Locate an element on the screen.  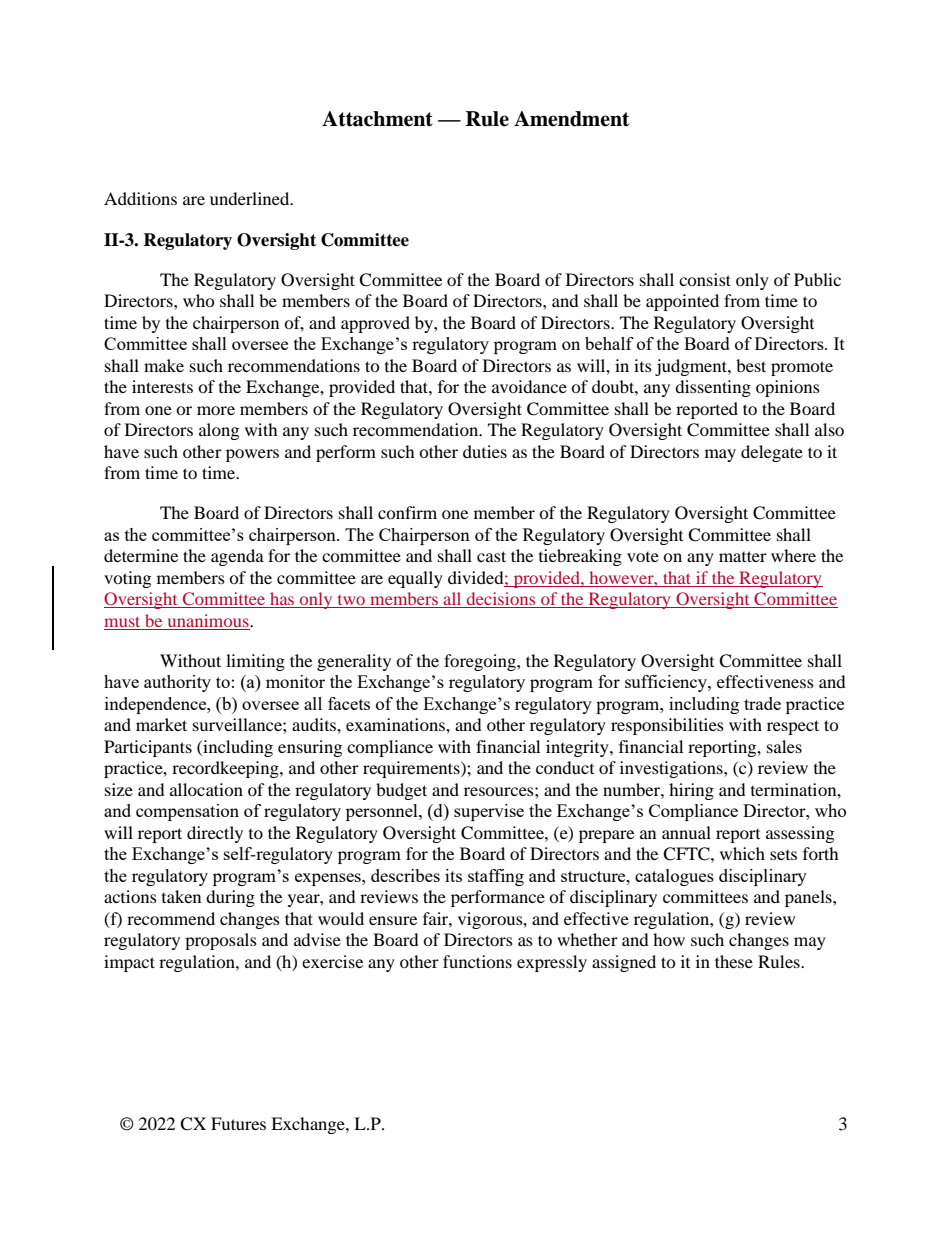
matter is located at coordinates (743, 556).
